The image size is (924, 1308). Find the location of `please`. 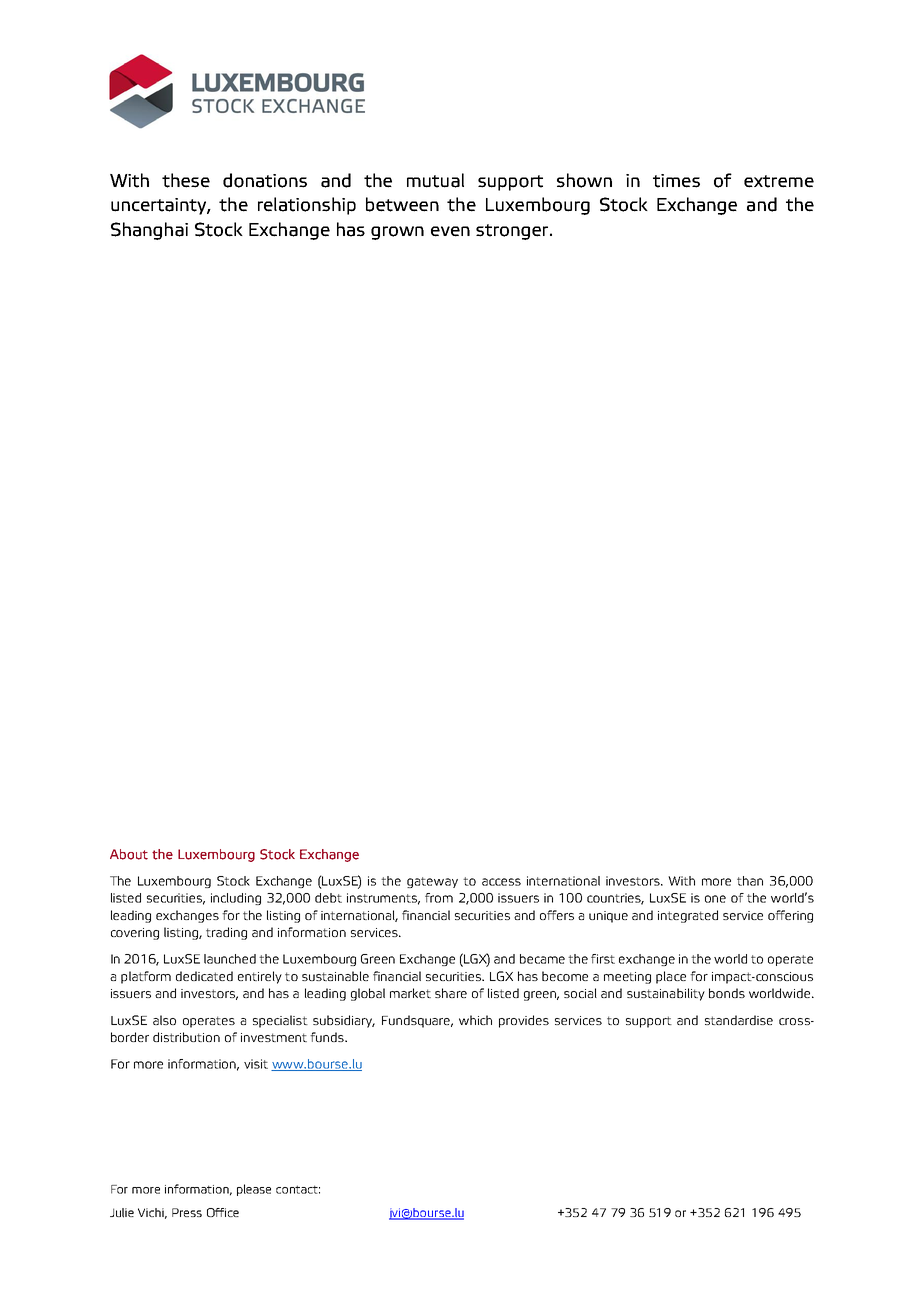

please is located at coordinates (254, 1190).
